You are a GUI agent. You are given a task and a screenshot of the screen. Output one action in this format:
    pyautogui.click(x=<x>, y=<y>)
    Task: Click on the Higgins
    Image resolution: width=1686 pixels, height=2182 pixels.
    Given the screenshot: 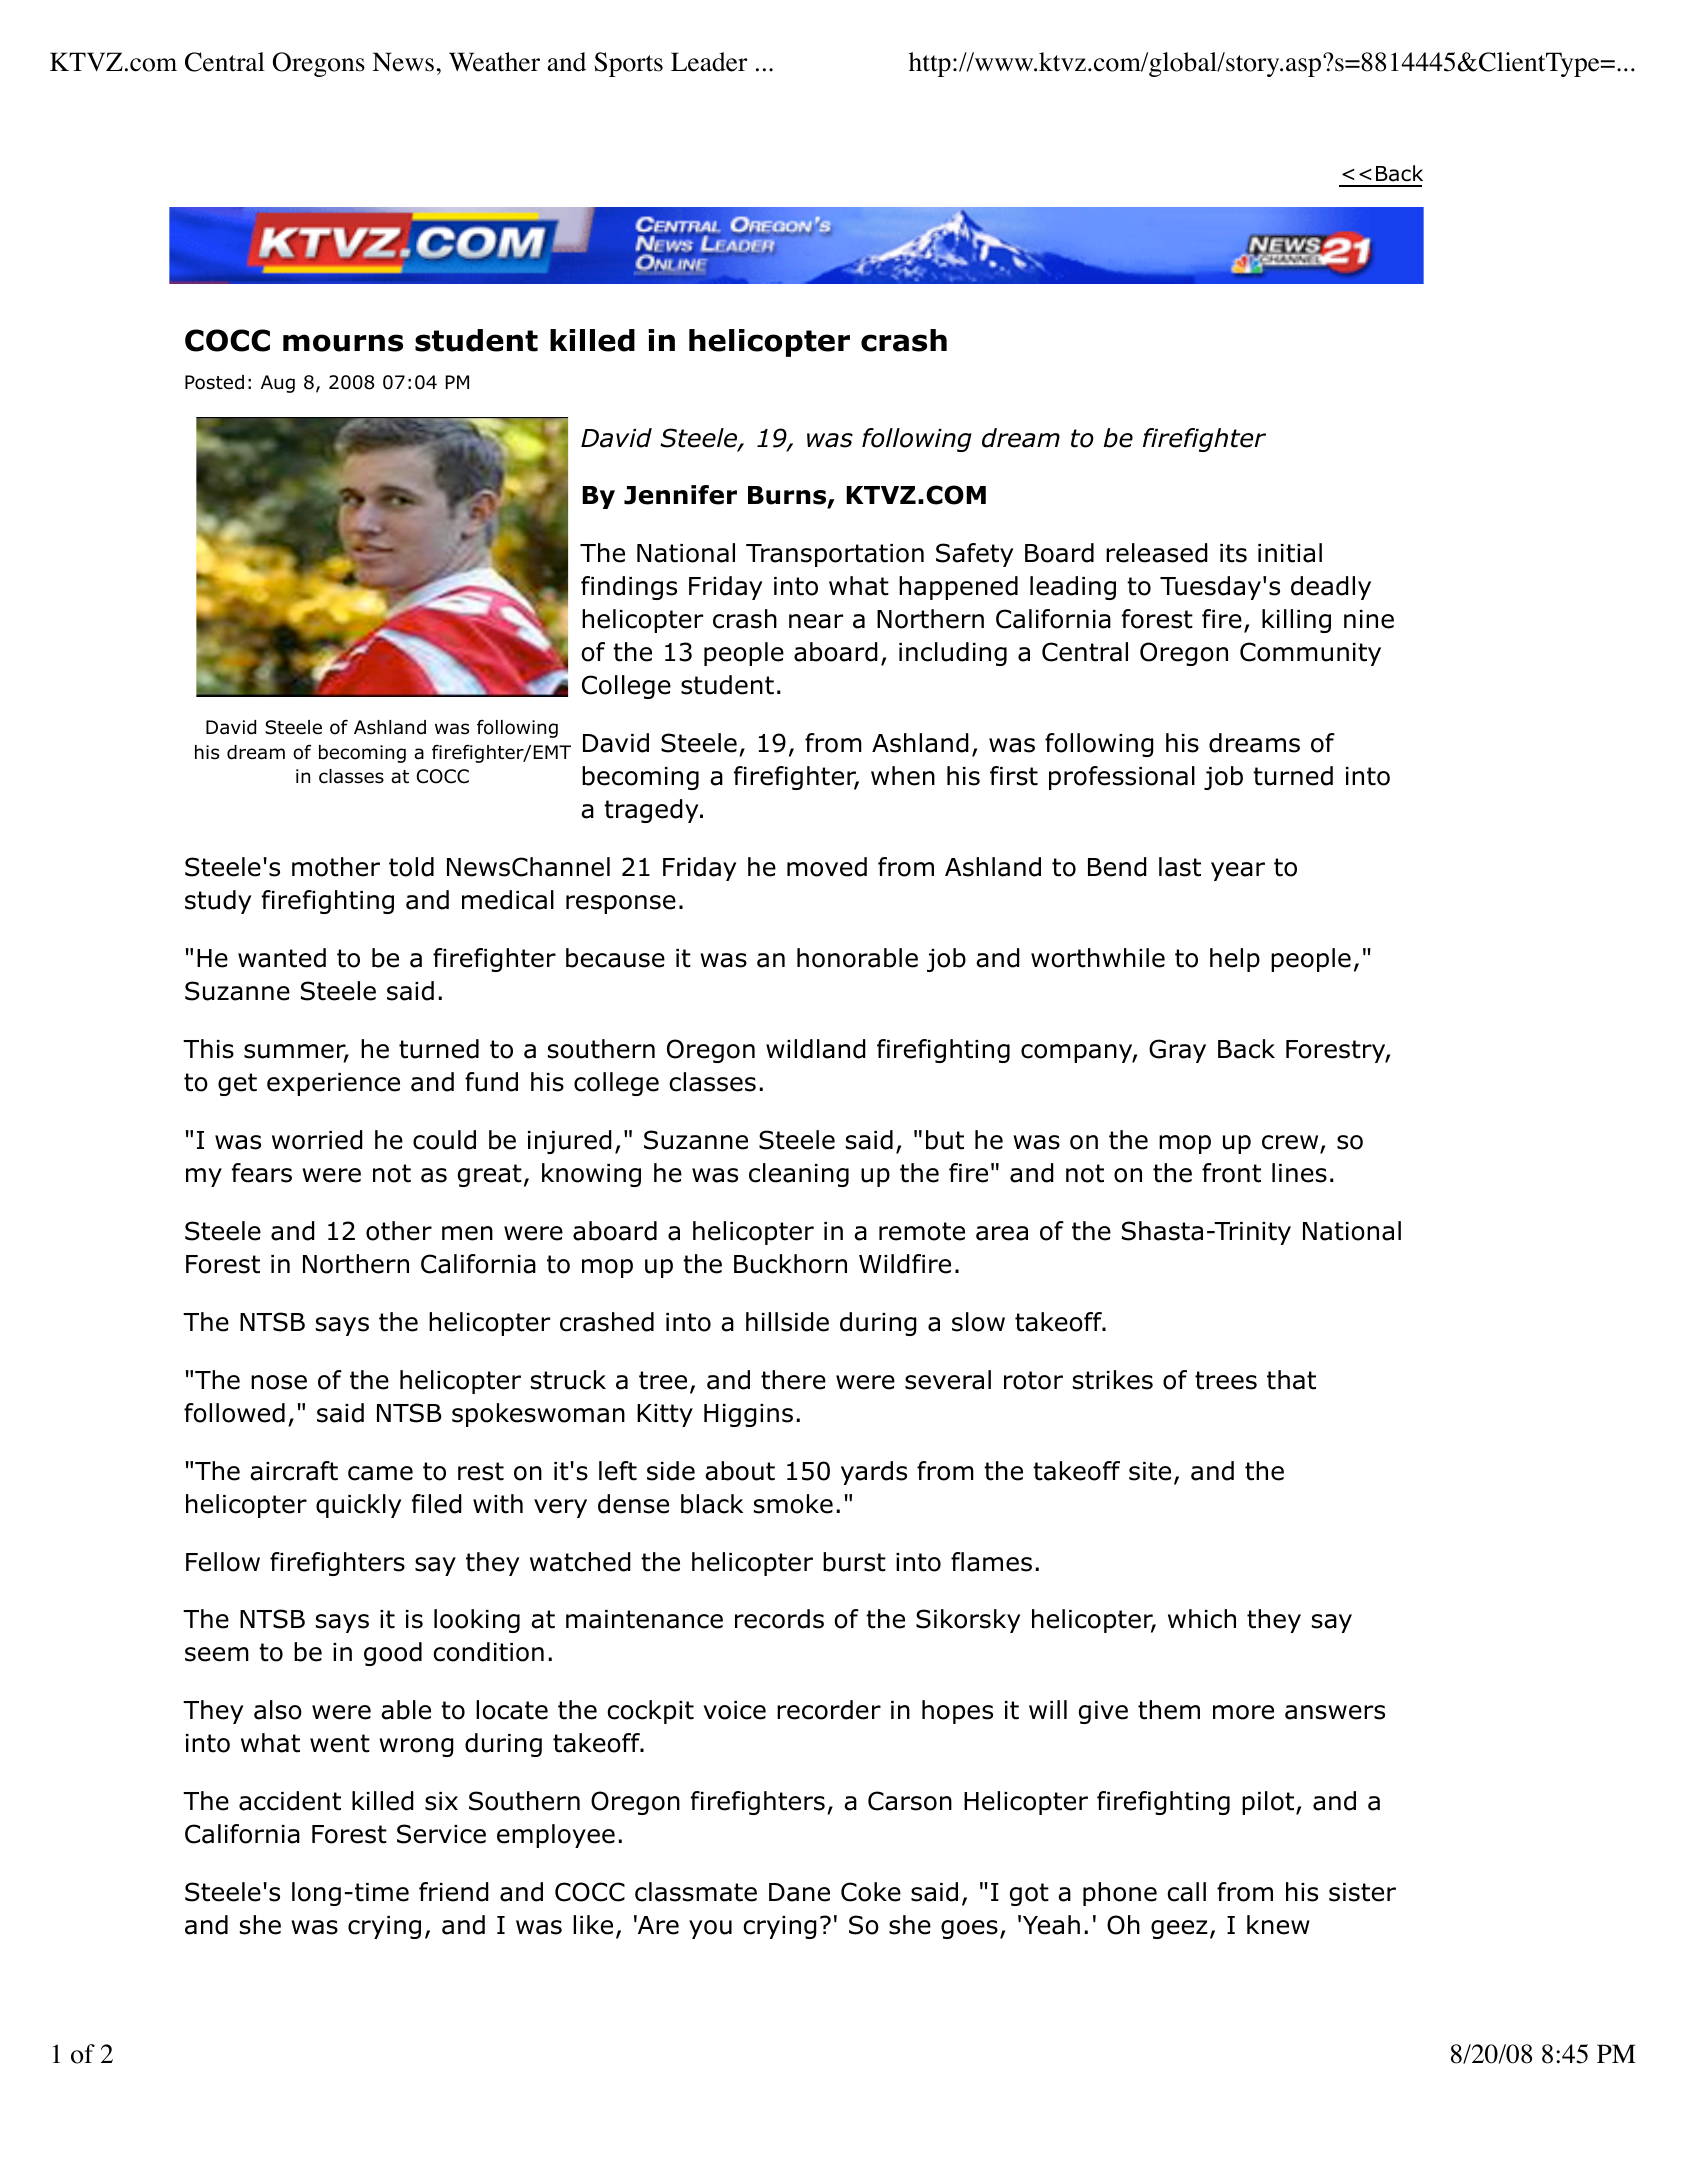 What is the action you would take?
    pyautogui.click(x=748, y=1415)
